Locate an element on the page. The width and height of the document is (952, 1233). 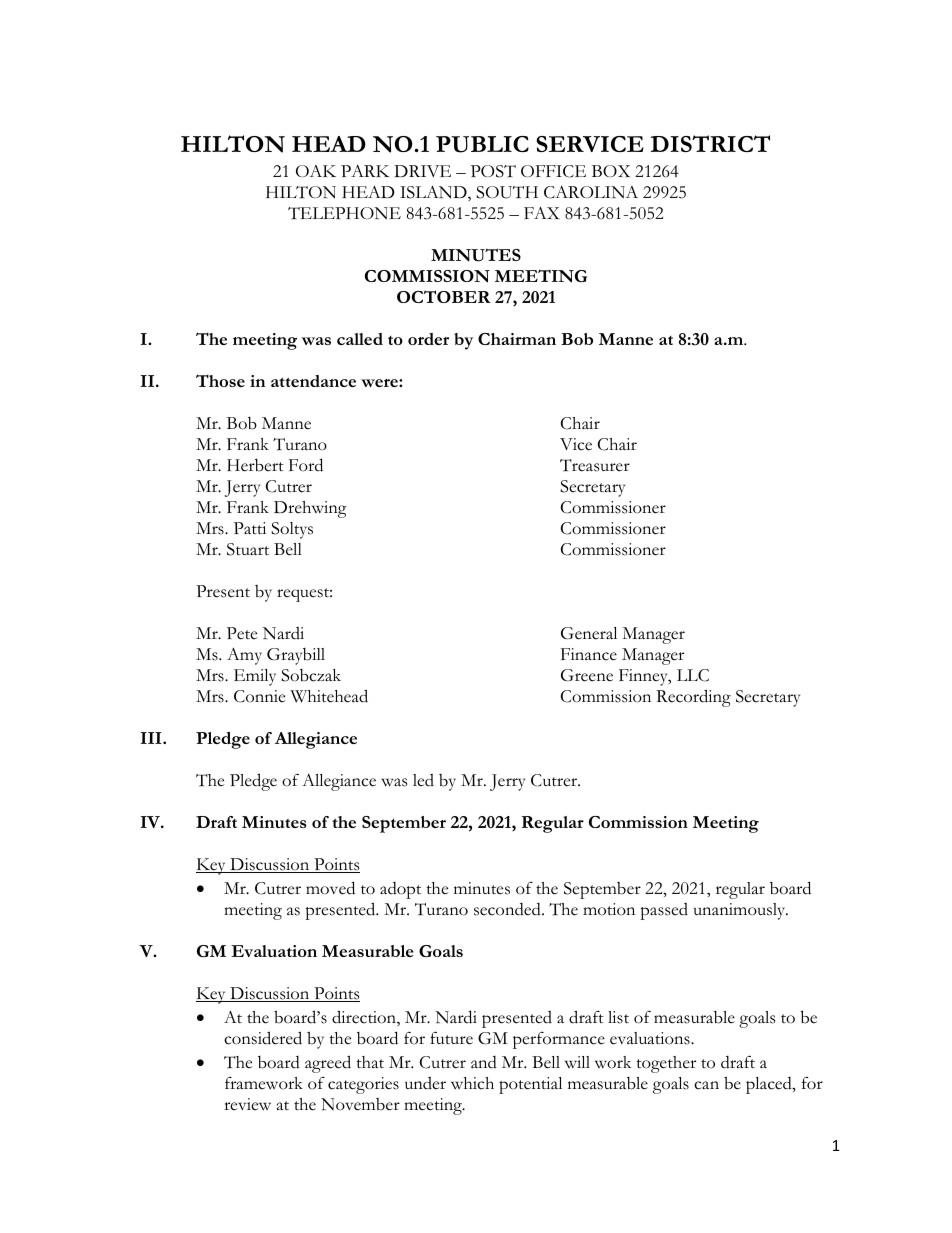
OAK is located at coordinates (316, 171).
